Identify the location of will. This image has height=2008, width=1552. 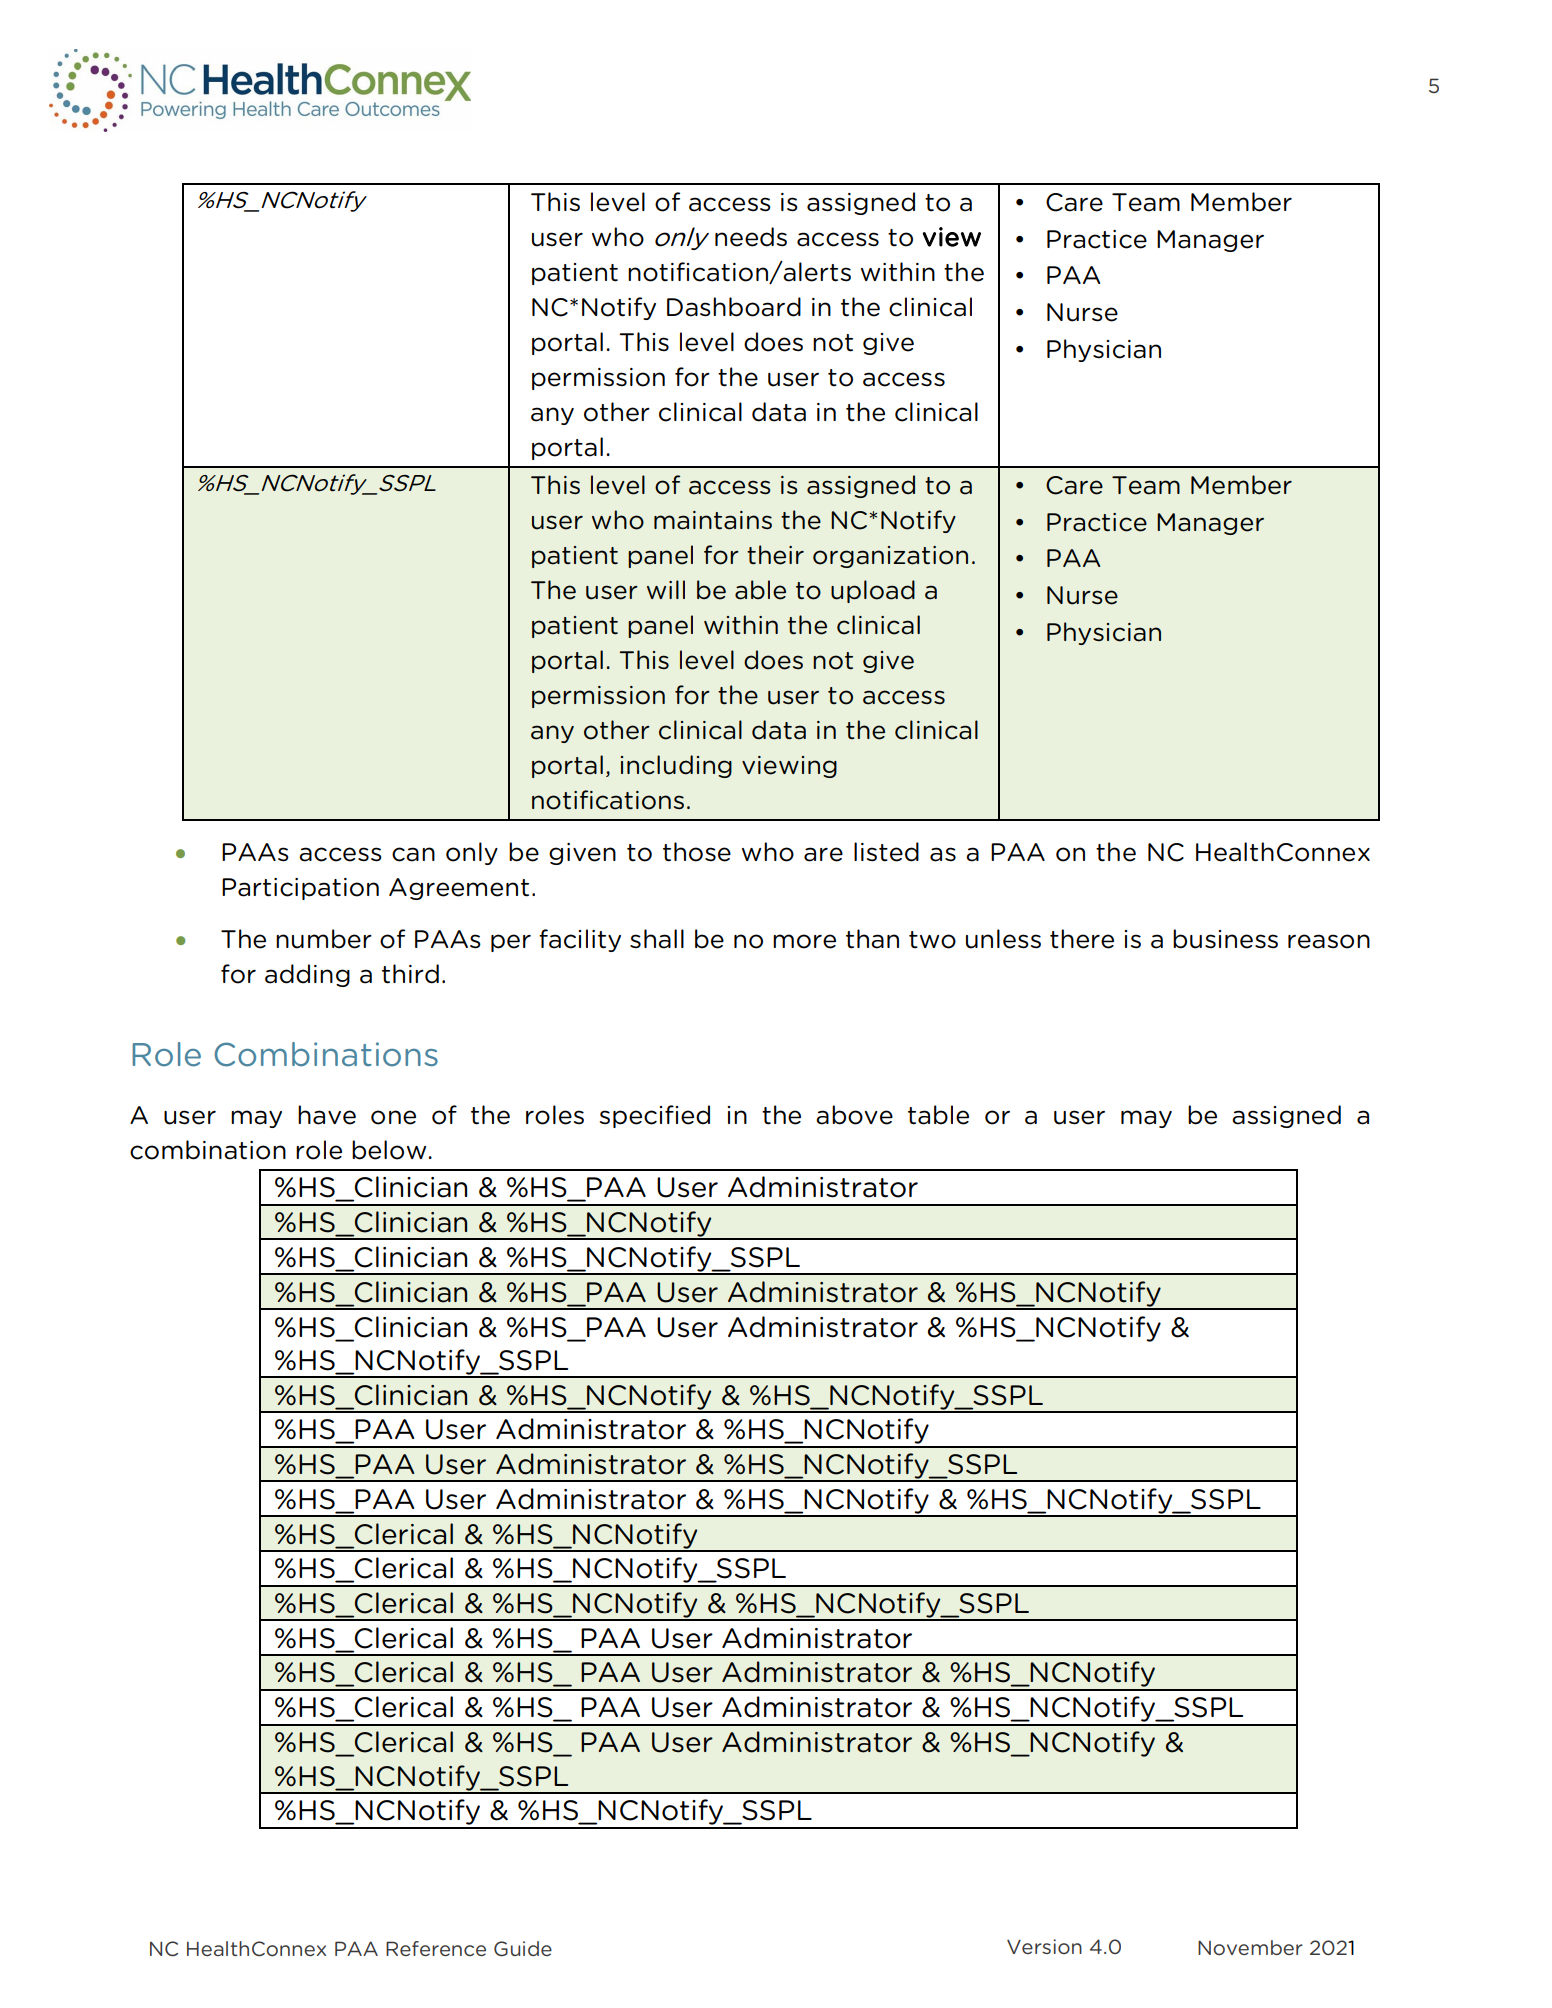
(666, 589).
